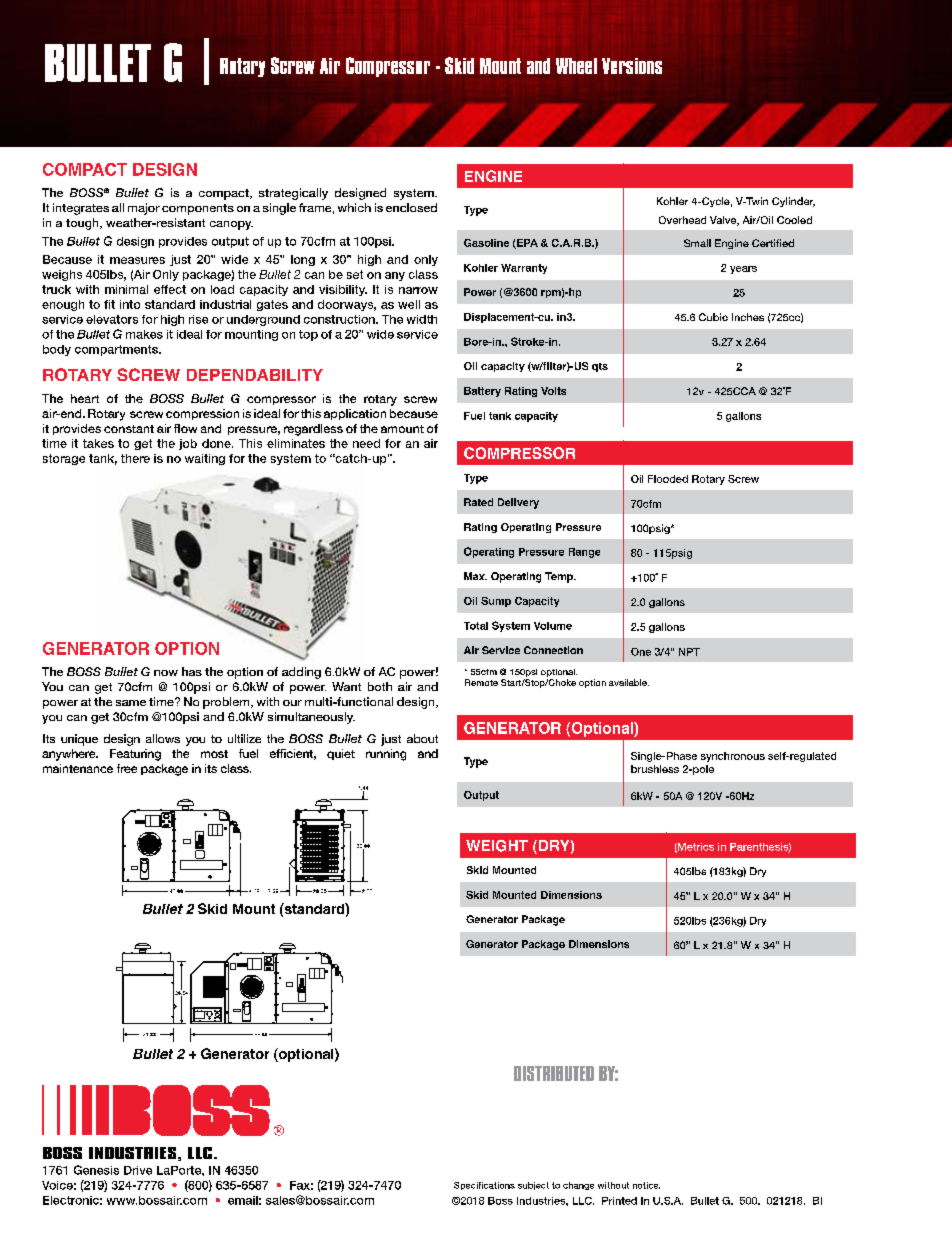 This image has height=1233, width=952. What do you see at coordinates (655, 769) in the image?
I see `brushless` at bounding box center [655, 769].
